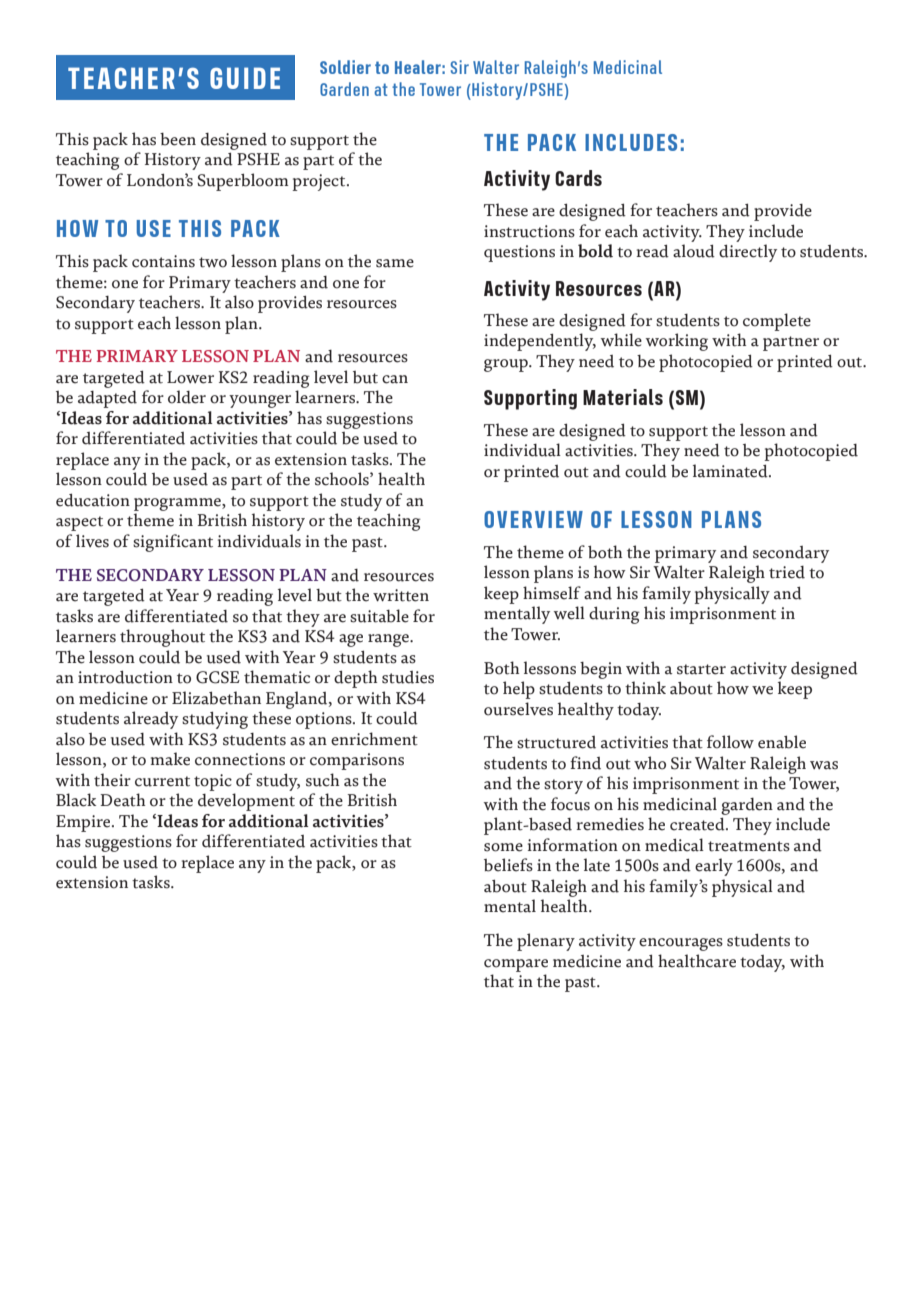  Describe the element at coordinates (395, 263) in the image. I see `same` at that location.
